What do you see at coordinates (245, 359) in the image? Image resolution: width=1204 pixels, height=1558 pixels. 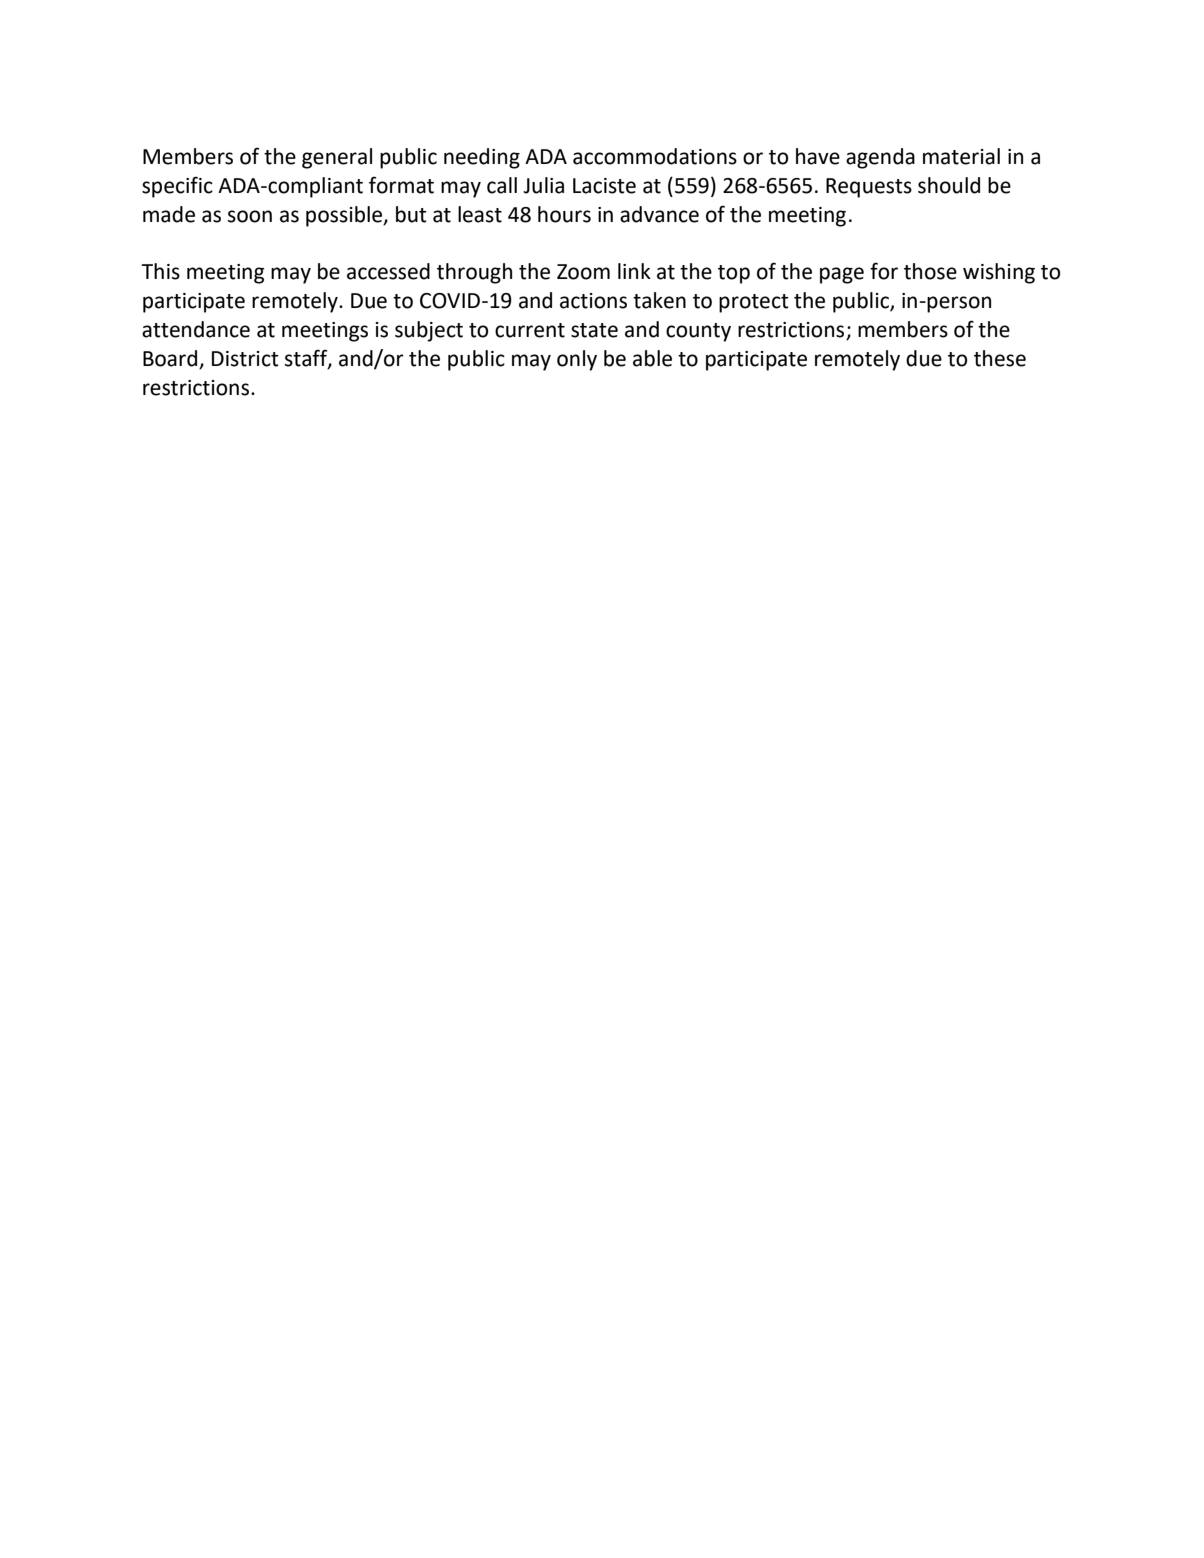 I see `District` at bounding box center [245, 359].
